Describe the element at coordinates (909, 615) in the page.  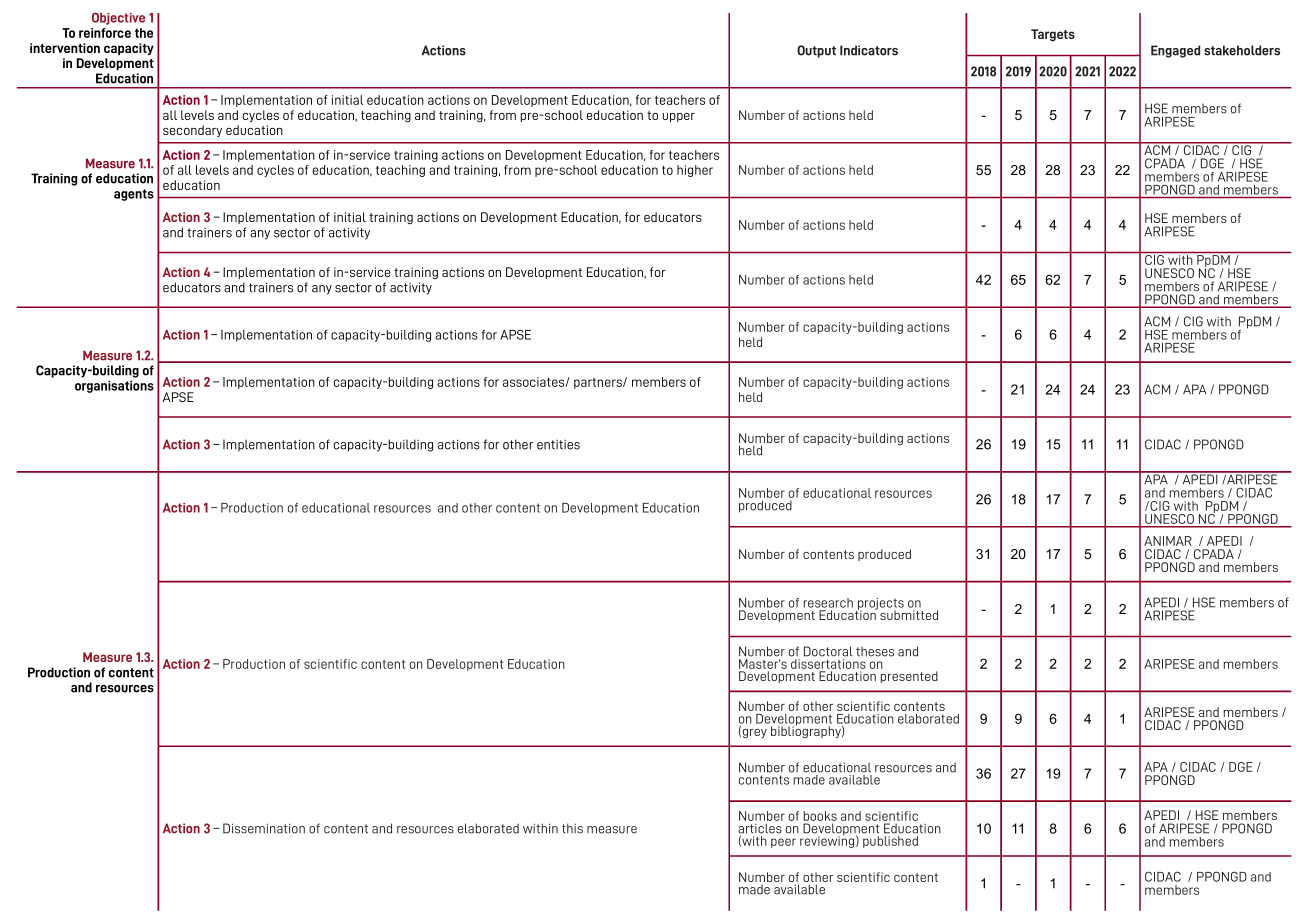
I see `submitted` at that location.
